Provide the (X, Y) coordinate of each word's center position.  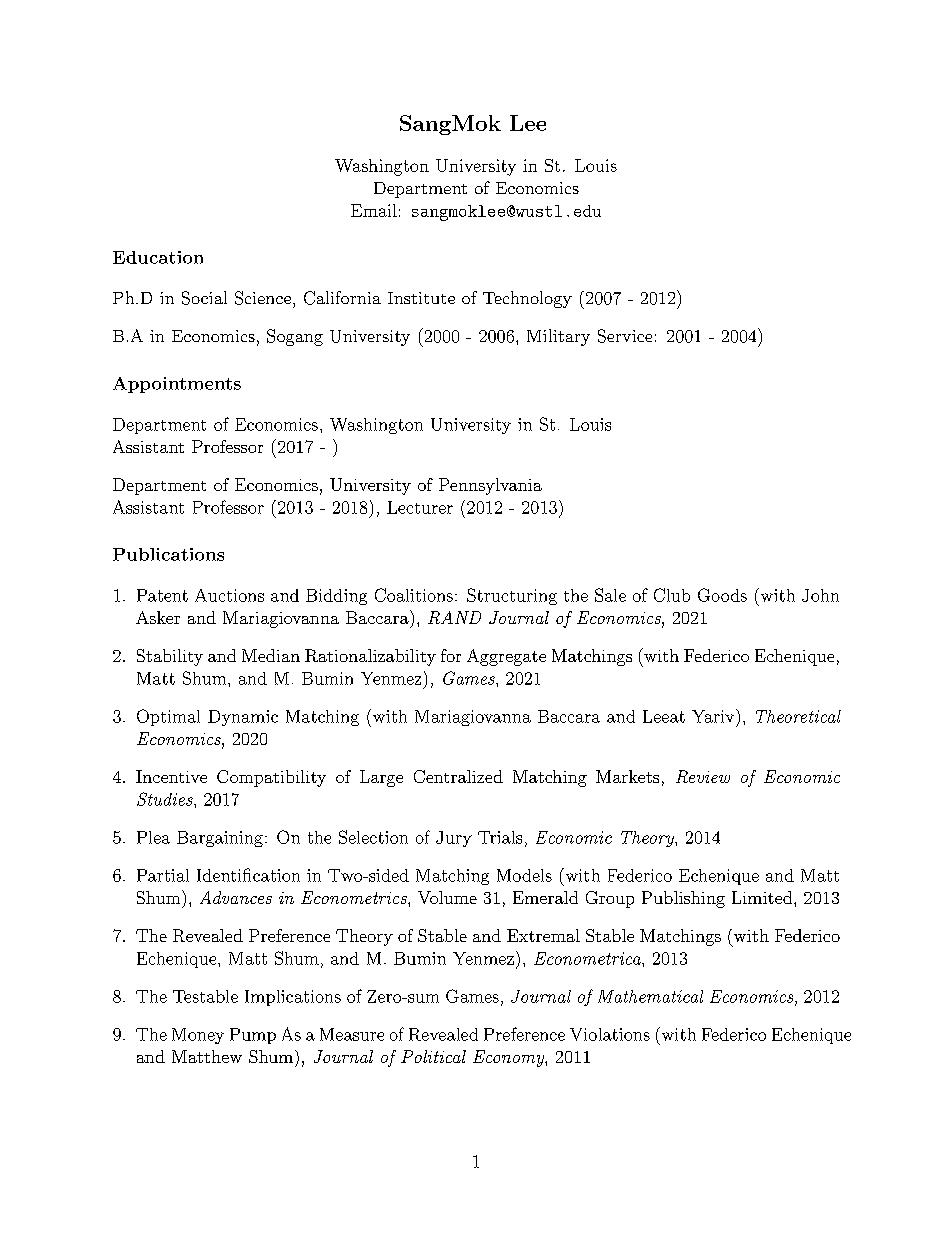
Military (558, 337)
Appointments (177, 385)
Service (625, 336)
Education (158, 257)
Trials (500, 837)
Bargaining (220, 839)
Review (703, 776)
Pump (253, 1036)
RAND (454, 617)
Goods (722, 595)
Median (271, 655)
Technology (527, 299)
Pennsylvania (490, 486)
